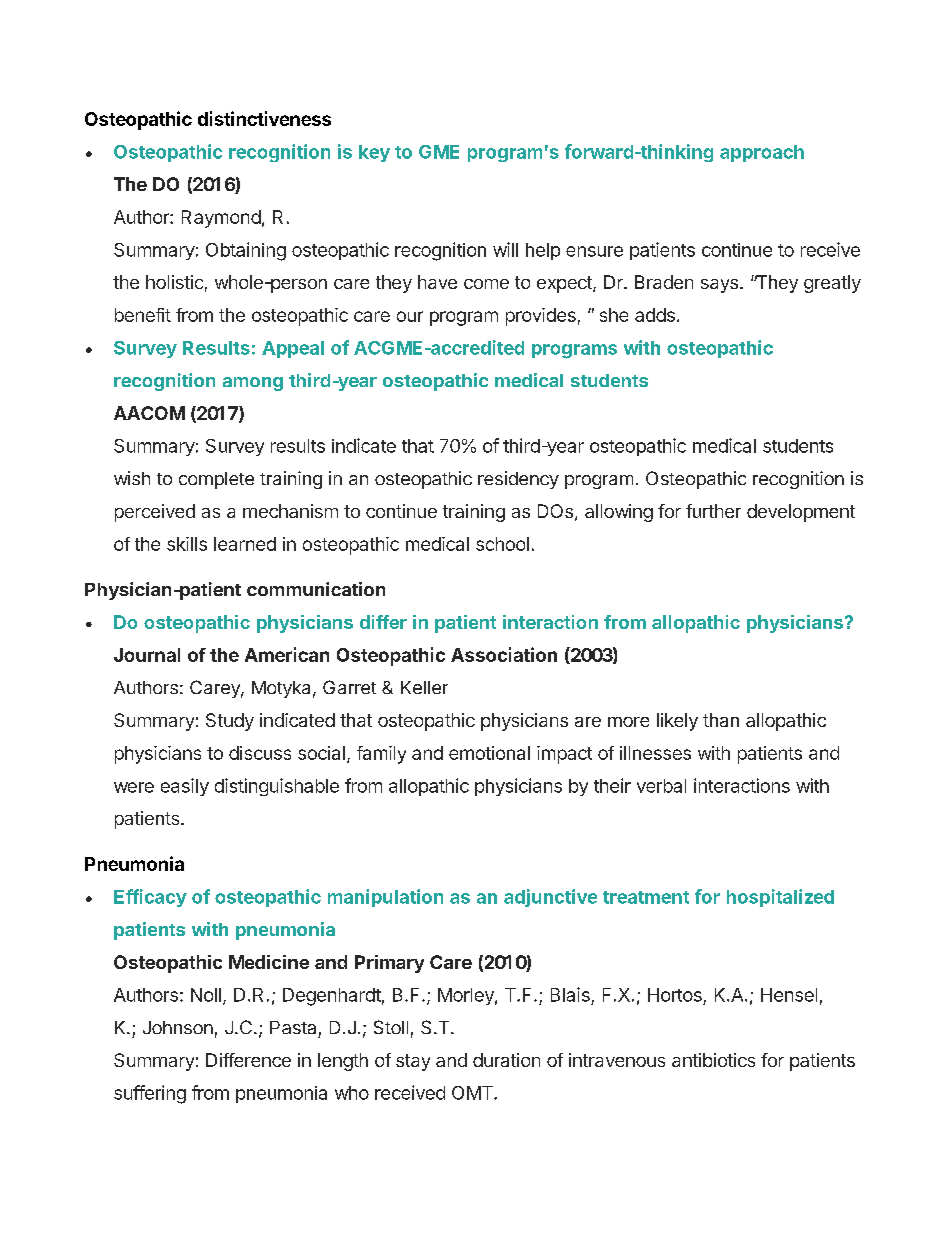 This page has height=1233, width=952. What do you see at coordinates (504, 654) in the page?
I see `Association` at bounding box center [504, 654].
